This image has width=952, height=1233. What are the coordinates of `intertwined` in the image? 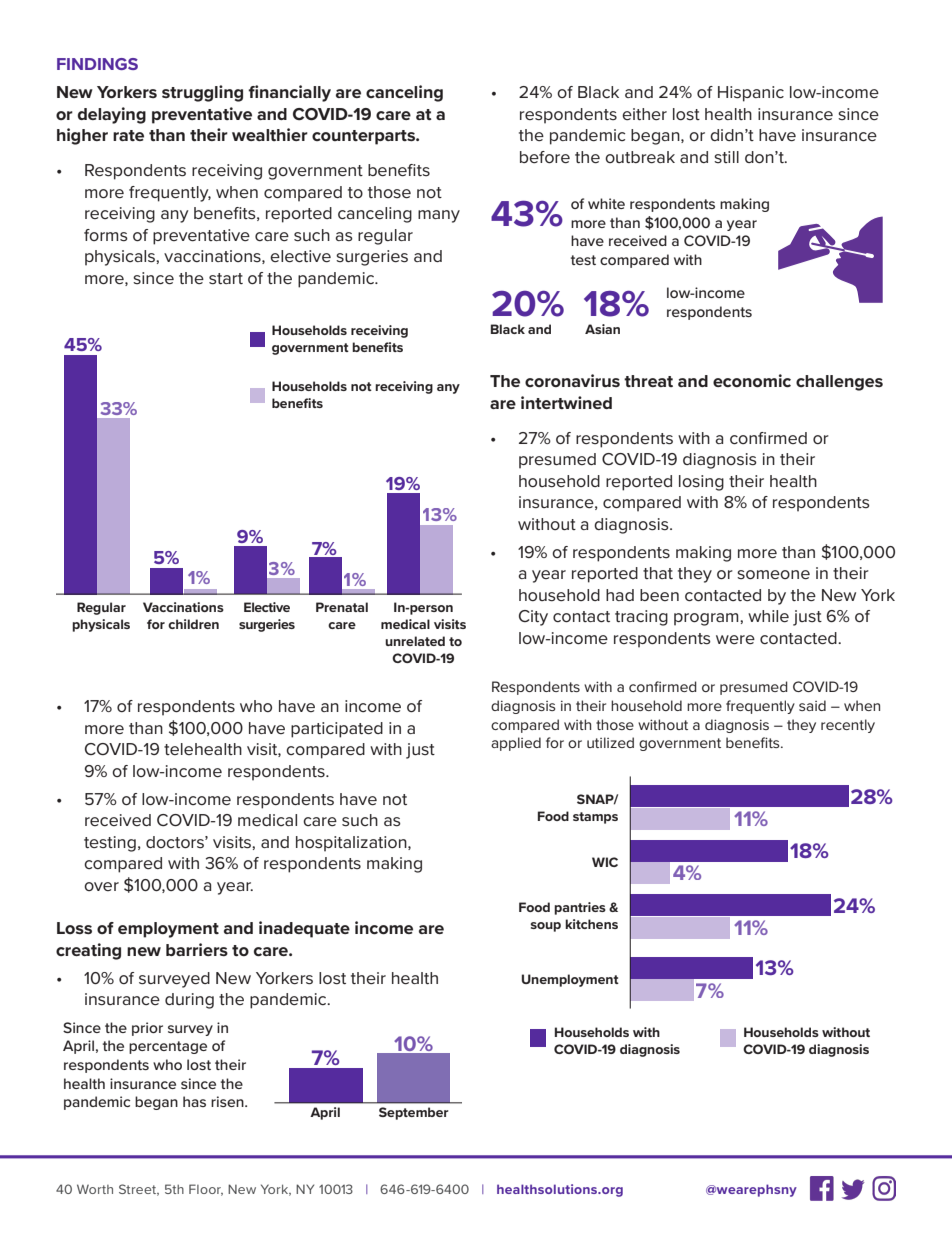 It's located at (566, 402).
